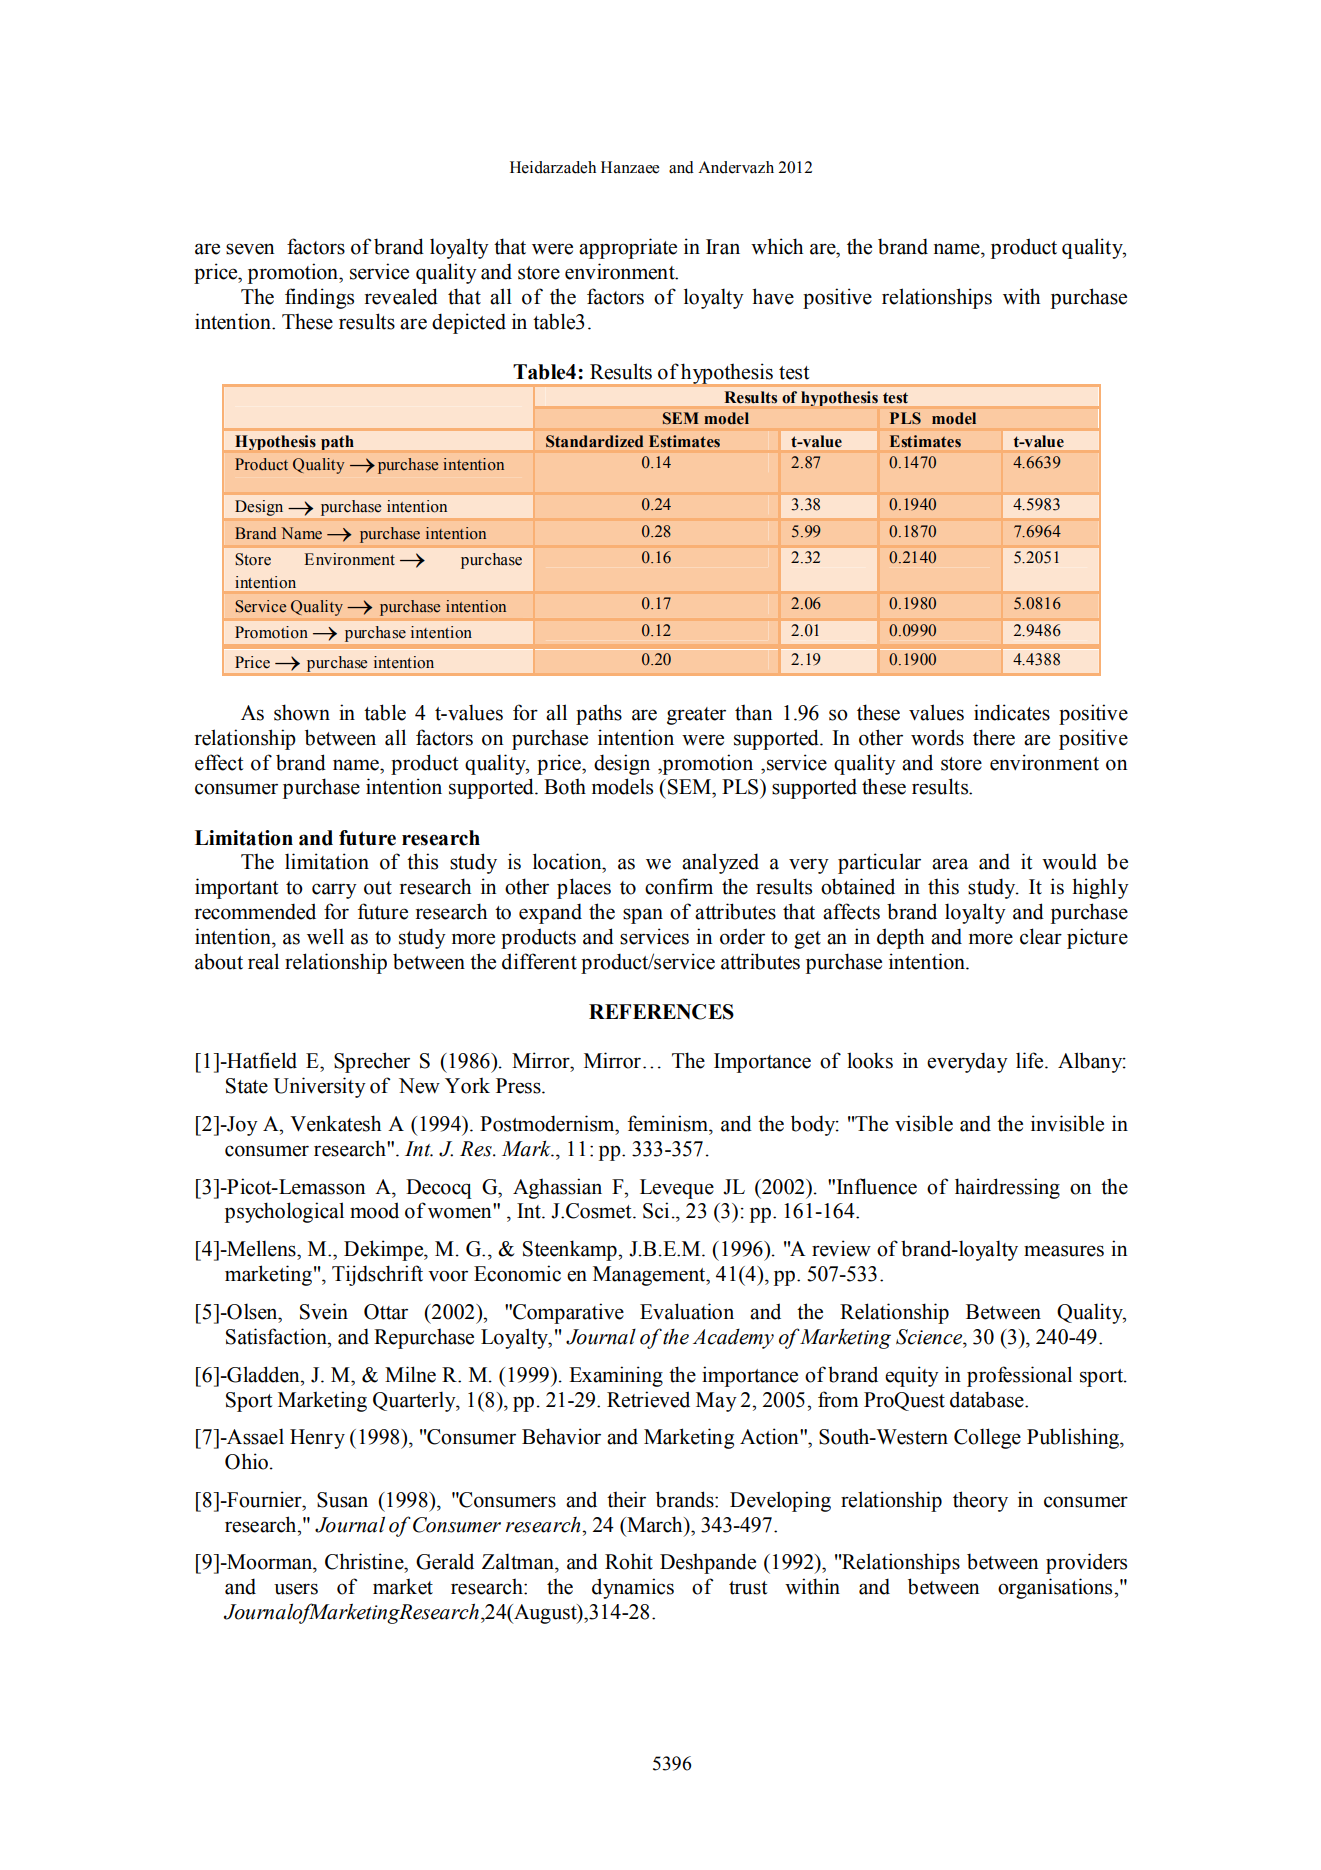 This page has height=1870, width=1321. I want to click on users, so click(296, 1589).
